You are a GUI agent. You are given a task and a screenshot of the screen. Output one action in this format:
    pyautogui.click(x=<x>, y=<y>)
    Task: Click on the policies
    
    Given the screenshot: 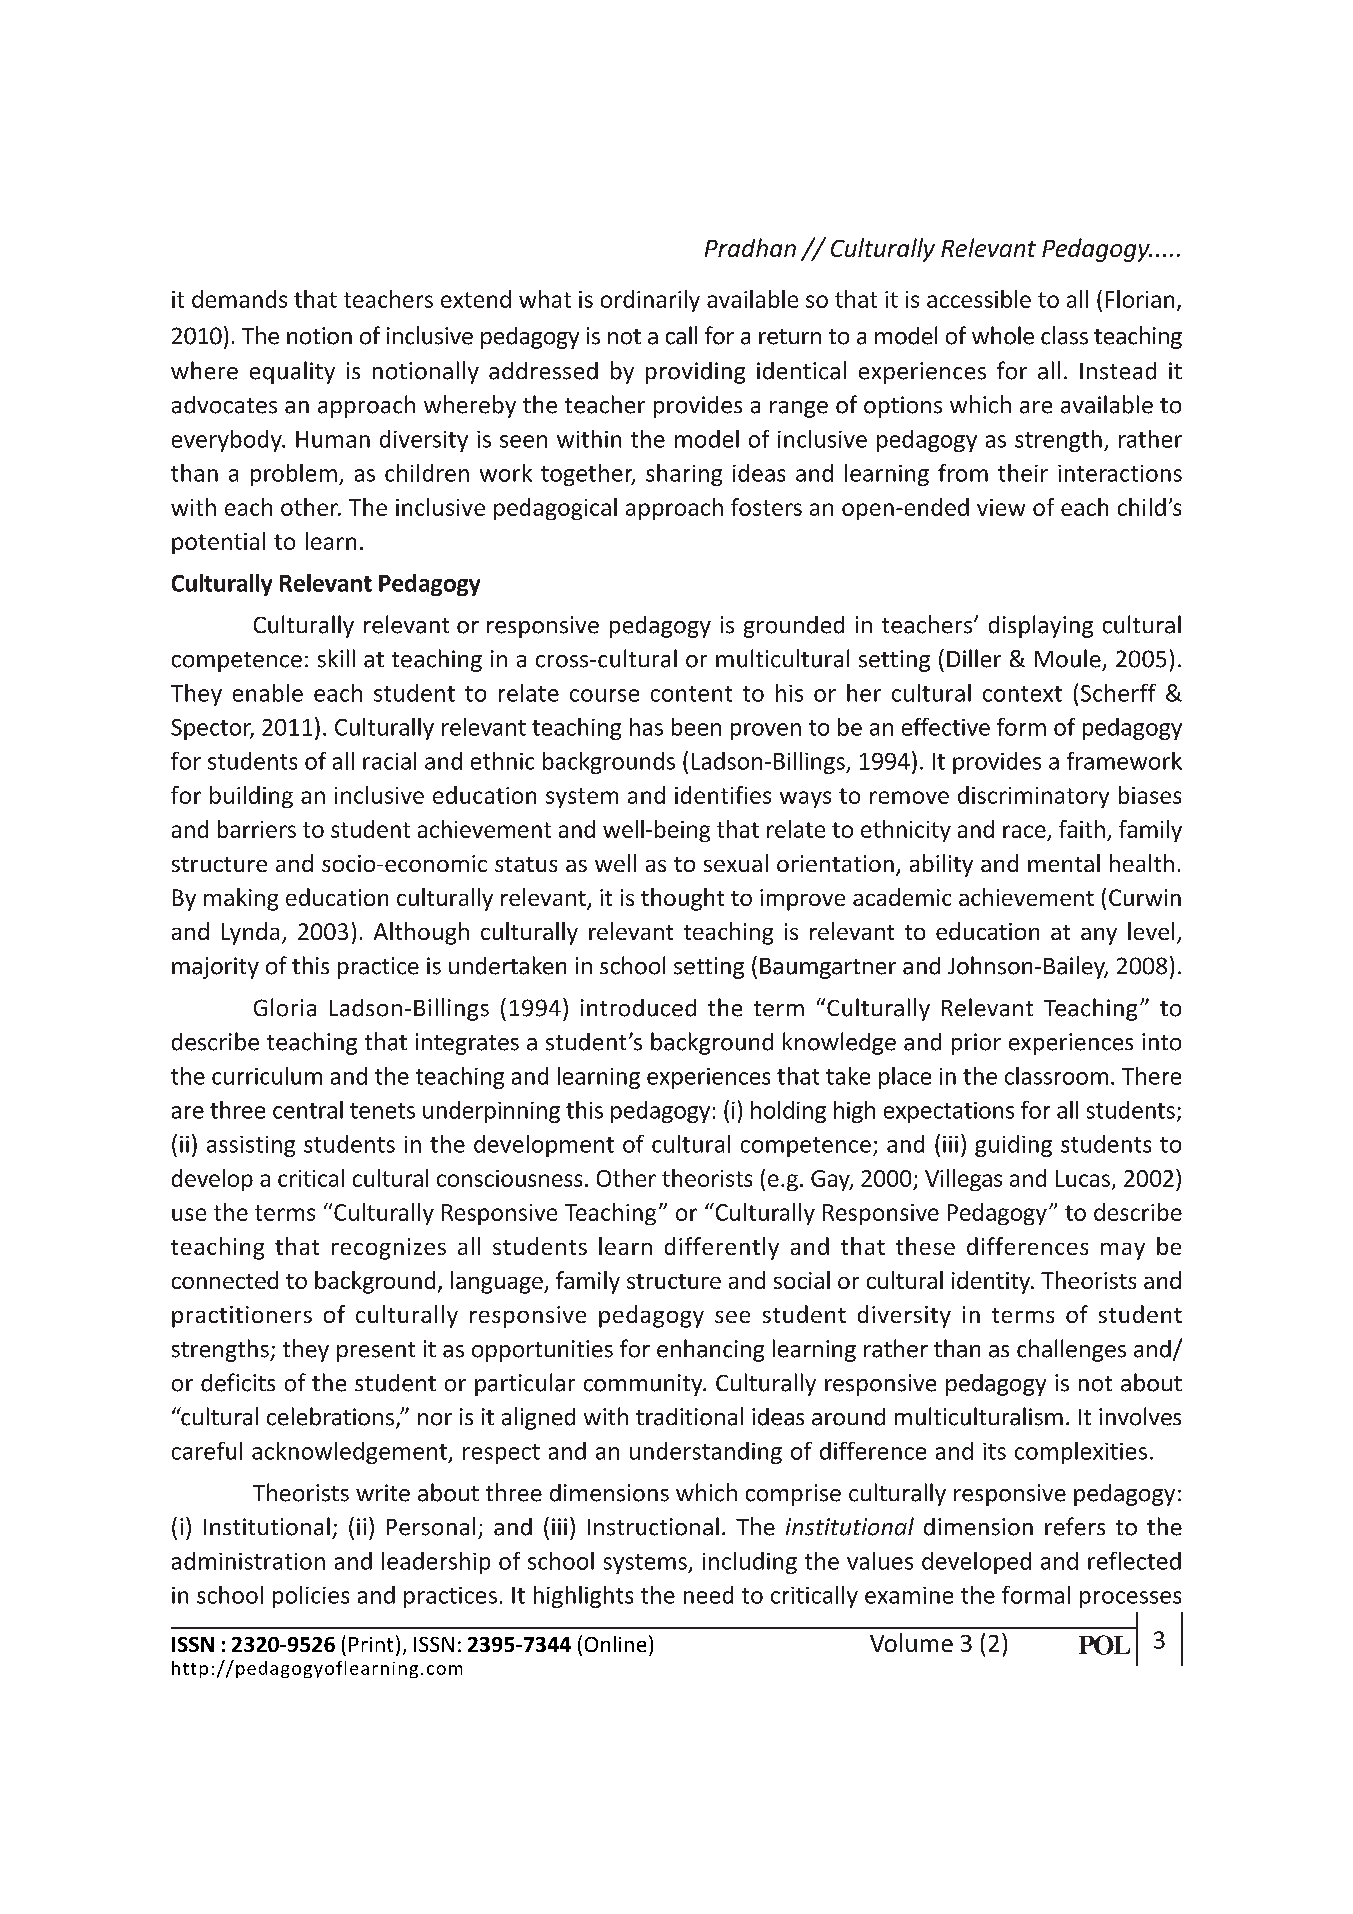 What is the action you would take?
    pyautogui.click(x=311, y=1597)
